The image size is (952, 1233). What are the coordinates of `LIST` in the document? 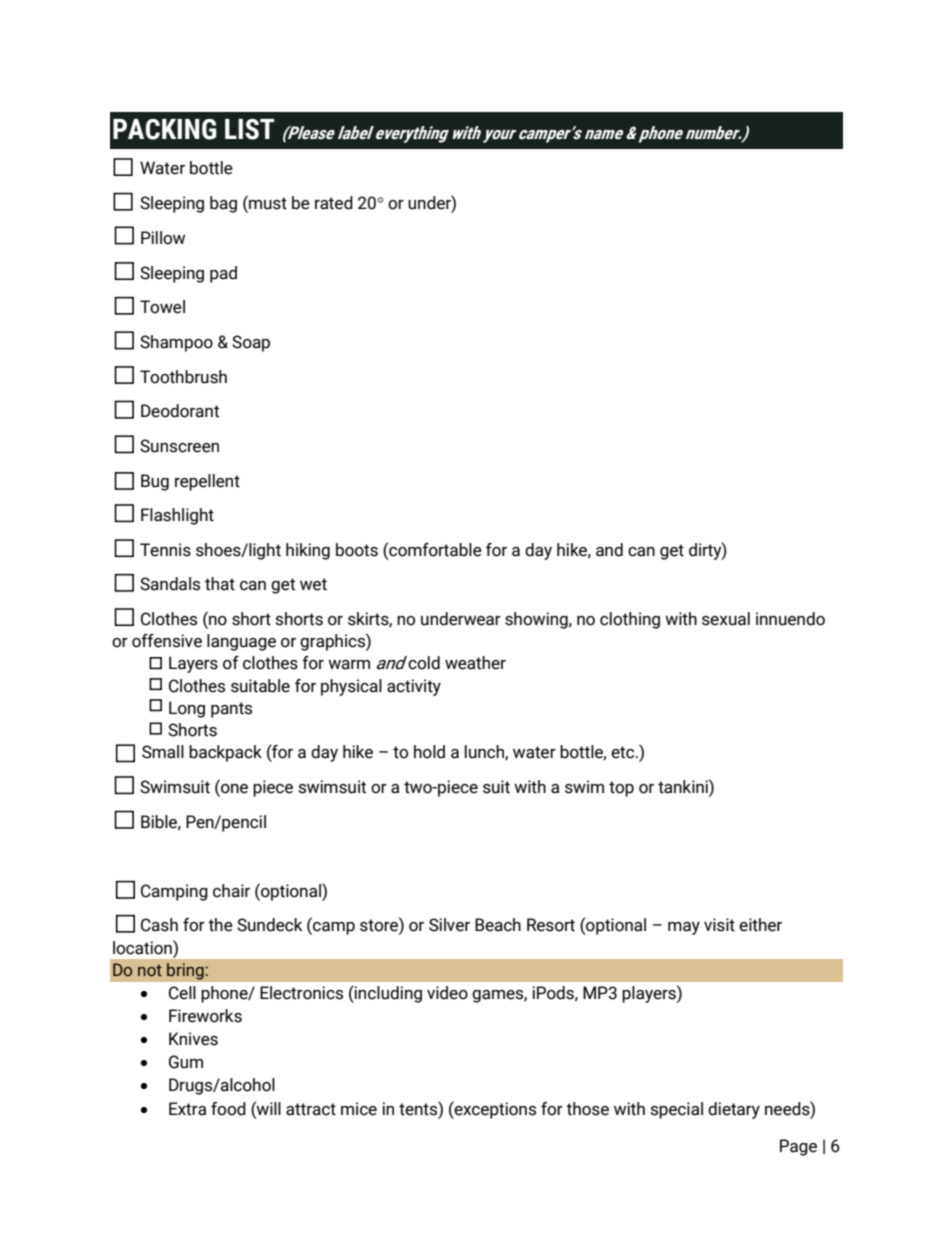 It's located at (250, 129).
